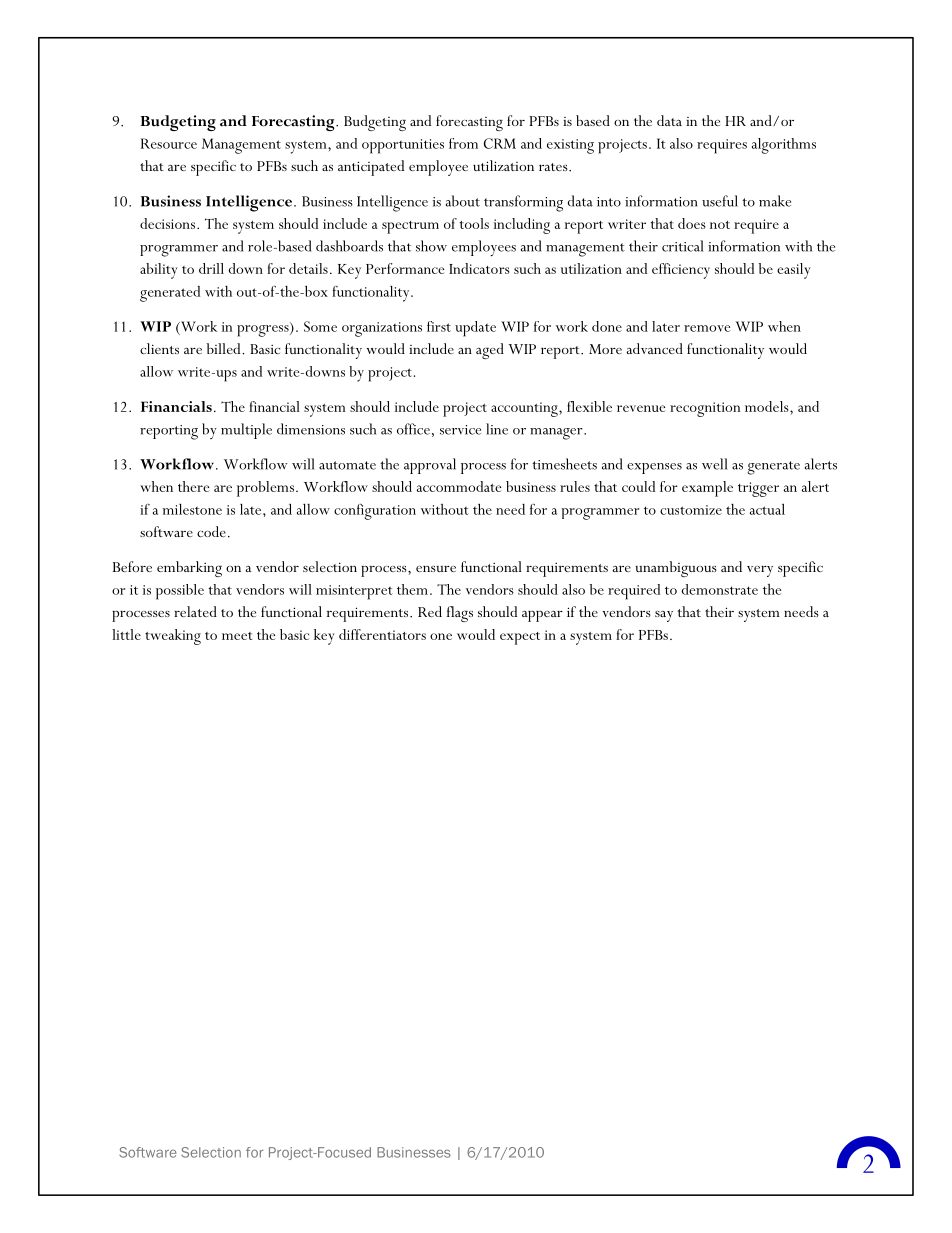 This image has width=952, height=1233. What do you see at coordinates (237, 636) in the image?
I see `meet` at bounding box center [237, 636].
